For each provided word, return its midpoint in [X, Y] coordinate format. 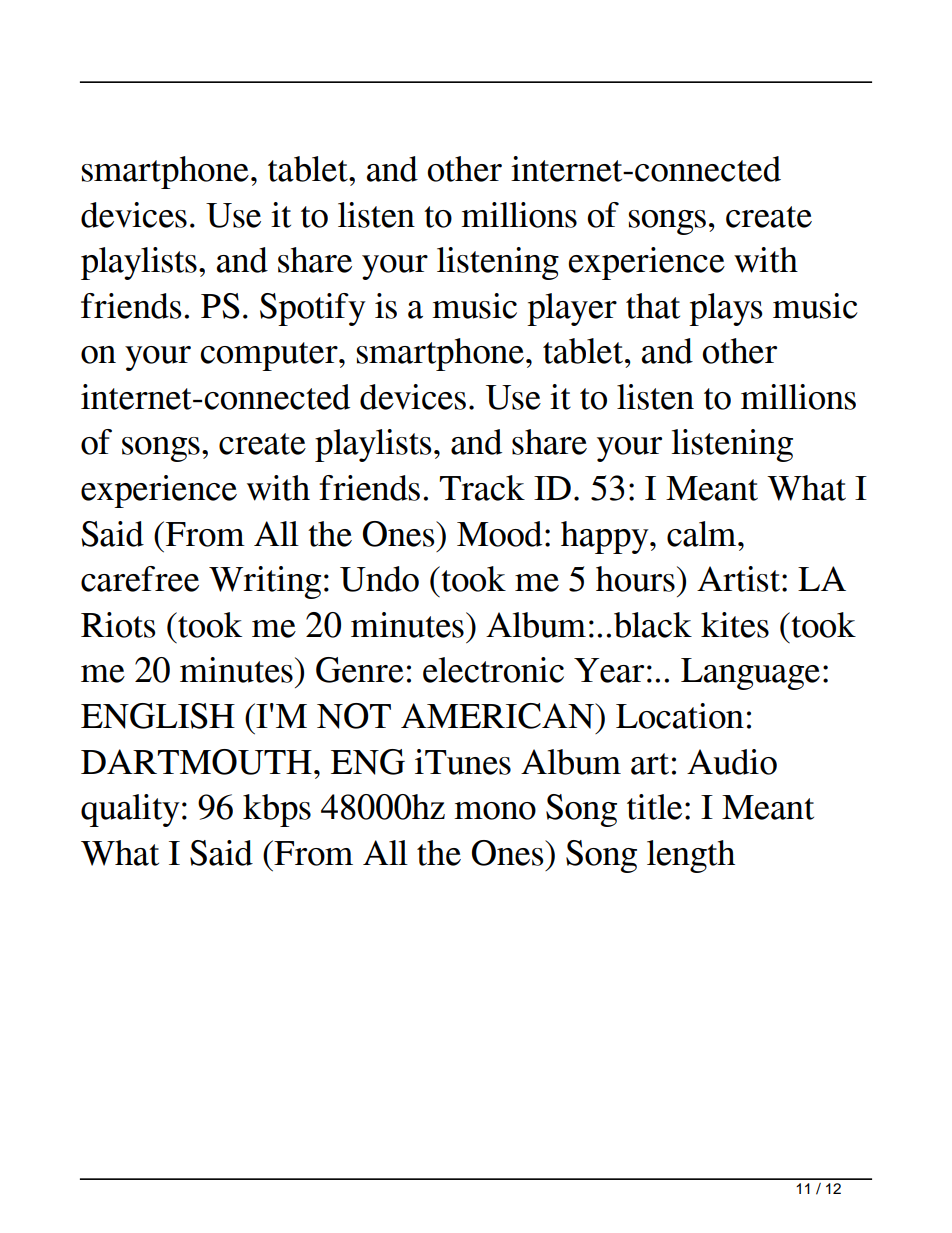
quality [130, 810]
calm [703, 534]
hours [635, 579]
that [653, 306]
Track [482, 488]
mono [495, 811]
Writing [265, 582]
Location [680, 716]
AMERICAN [498, 716]
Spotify [313, 309]
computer [270, 356]
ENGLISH [158, 716]
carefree [140, 579]
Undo [379, 579]
